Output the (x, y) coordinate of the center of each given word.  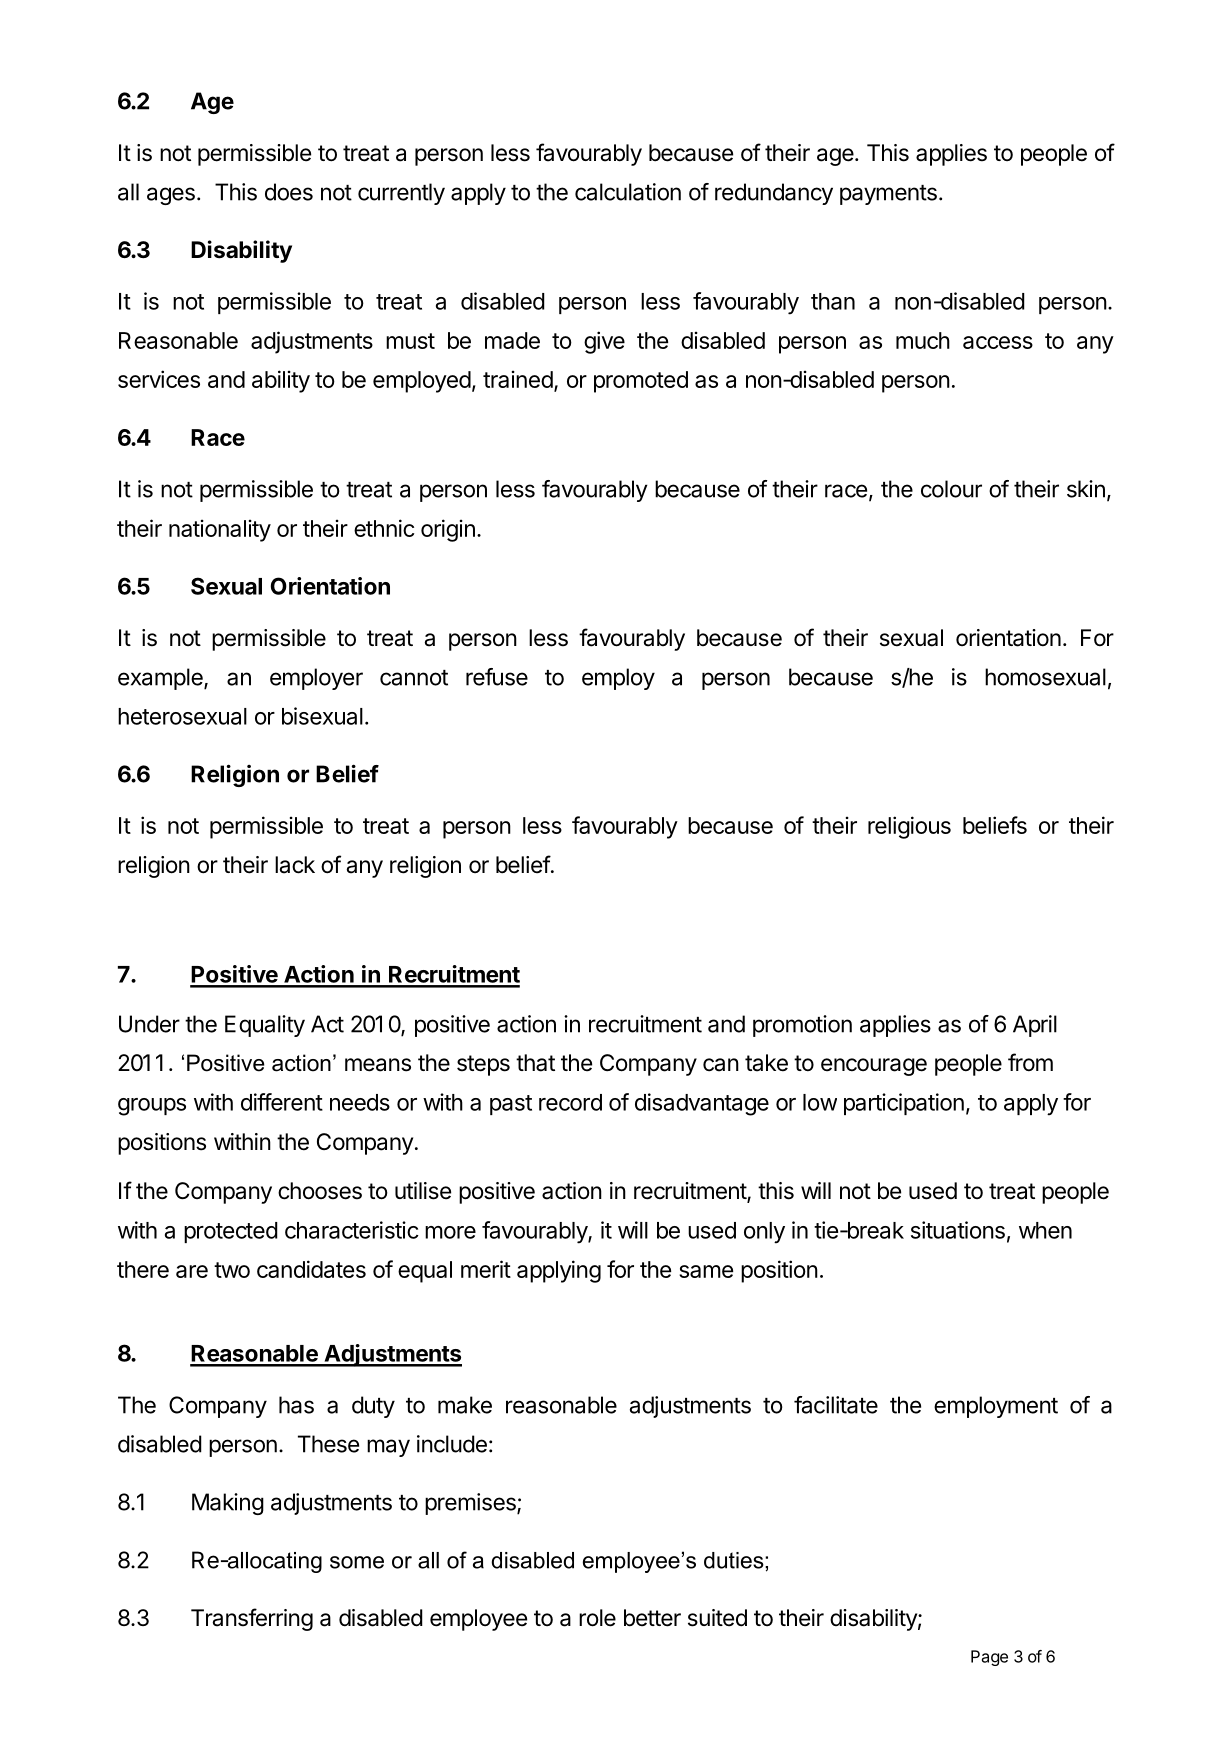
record (570, 1102)
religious (909, 827)
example (161, 679)
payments (888, 195)
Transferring (252, 1619)
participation (904, 1104)
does (289, 192)
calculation (628, 192)
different (282, 1102)
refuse (497, 677)
